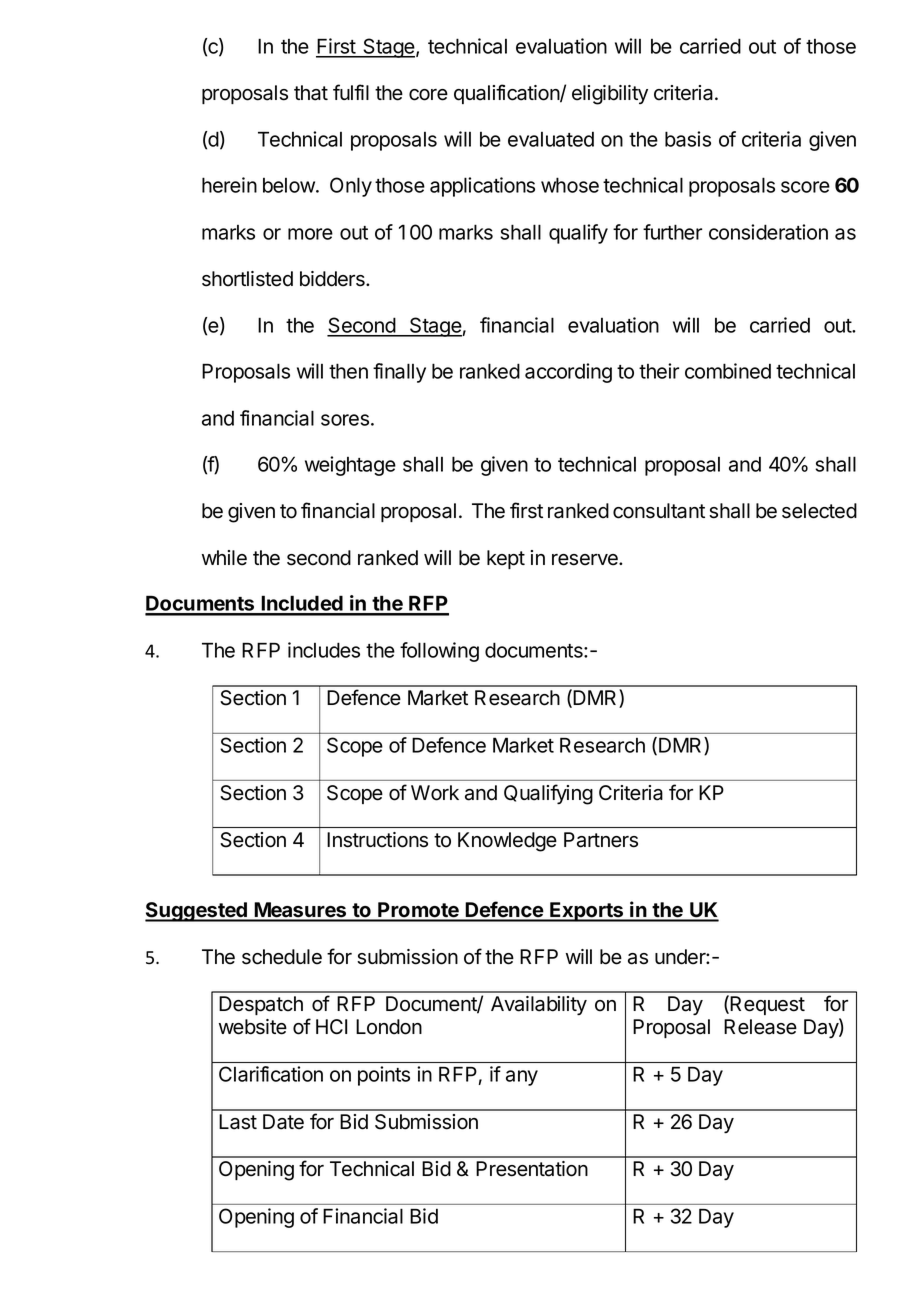 This screenshot has width=924, height=1308. Describe the element at coordinates (507, 842) in the screenshot. I see `Knowledge` at that location.
